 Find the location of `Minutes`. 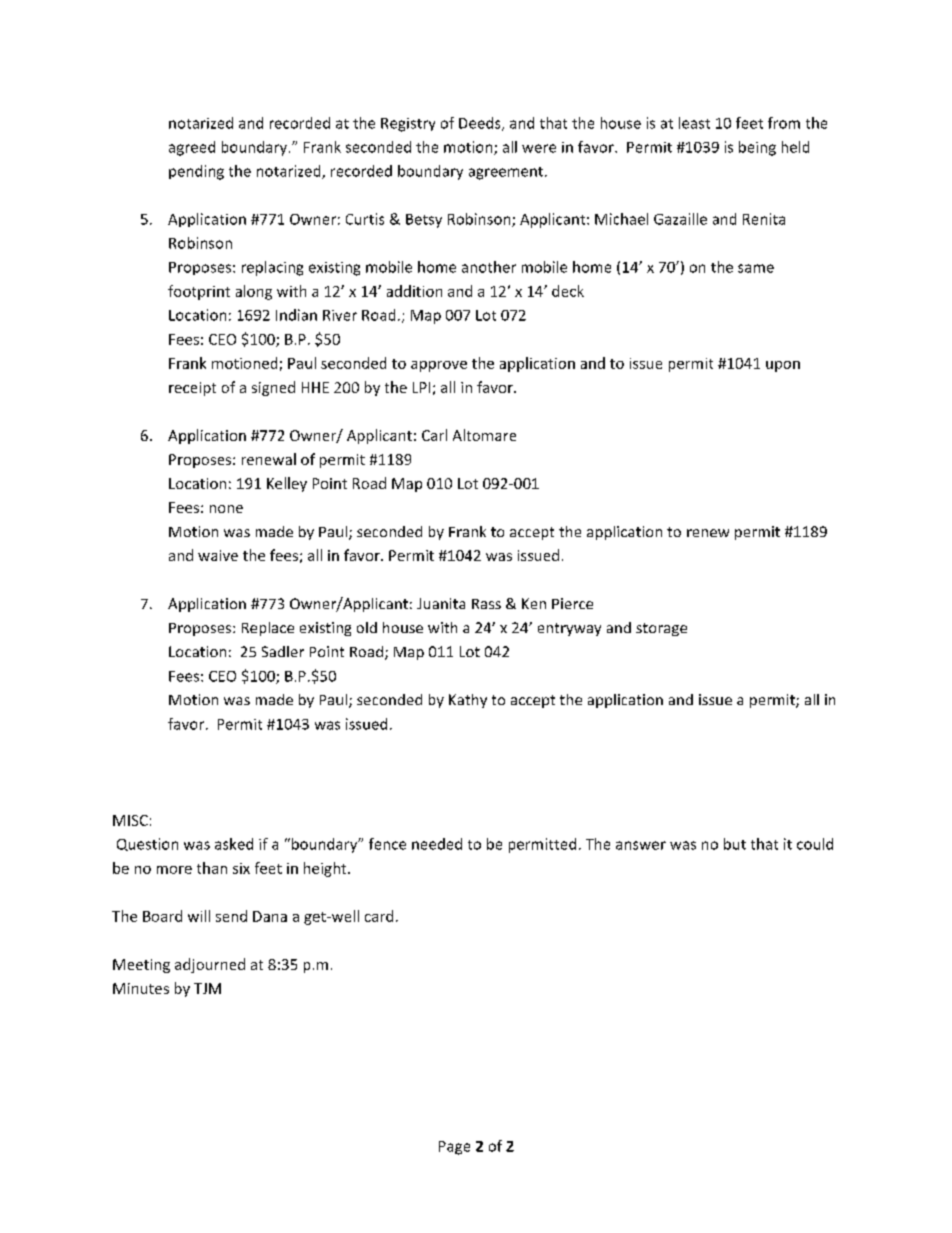

Minutes is located at coordinates (141, 988).
